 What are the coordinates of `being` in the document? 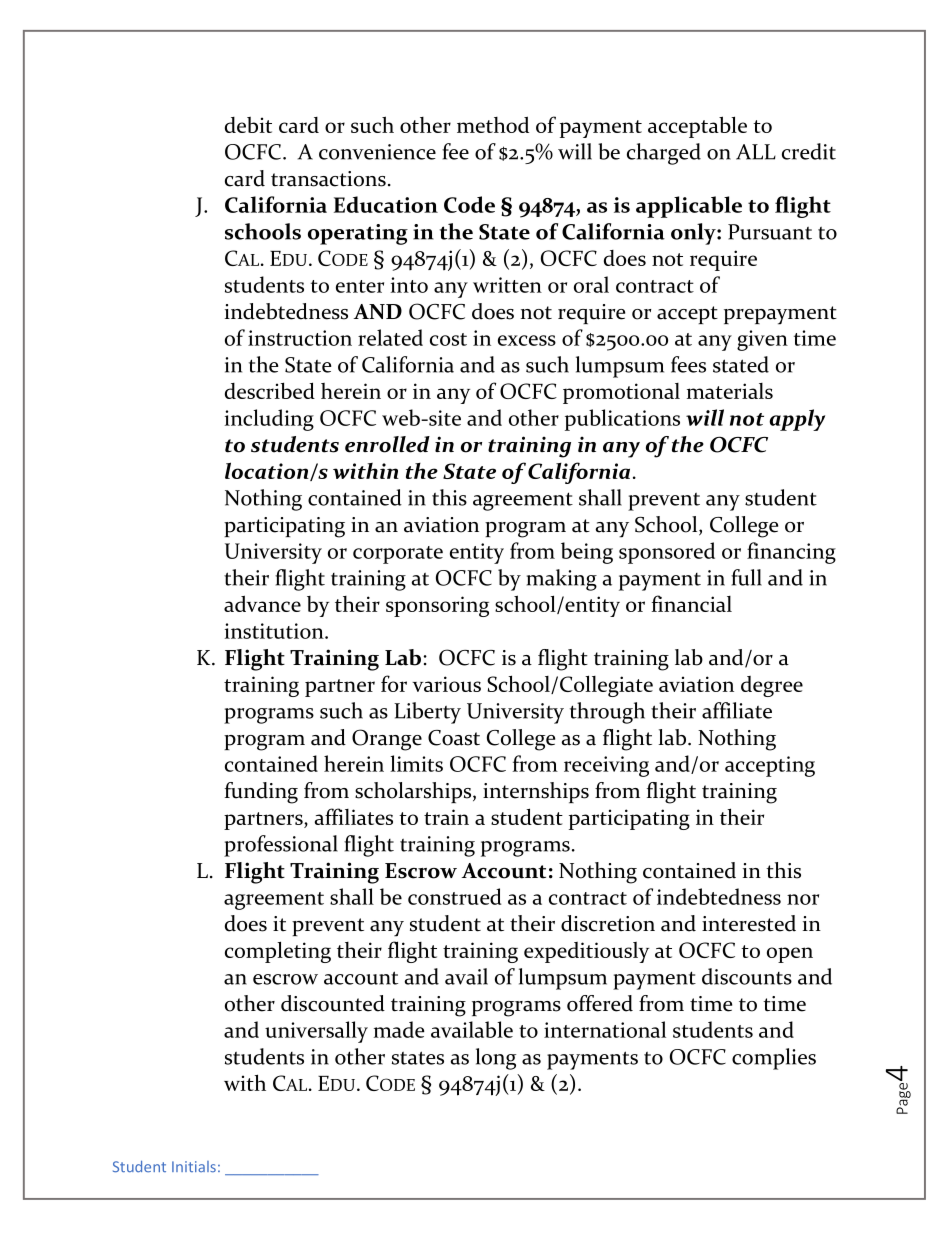 It's located at (587, 553).
